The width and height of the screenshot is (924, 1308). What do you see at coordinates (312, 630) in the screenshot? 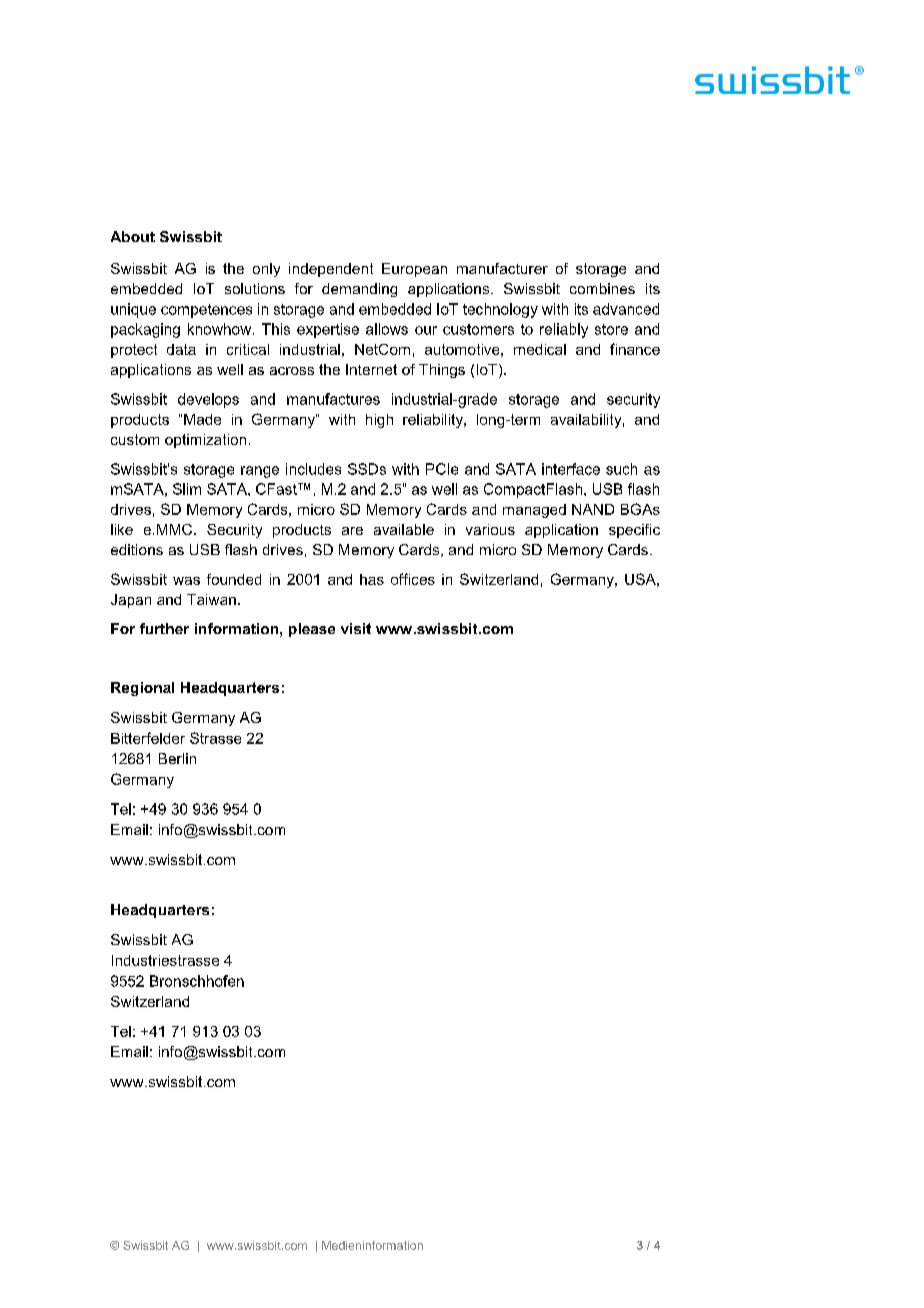
I see `please` at bounding box center [312, 630].
